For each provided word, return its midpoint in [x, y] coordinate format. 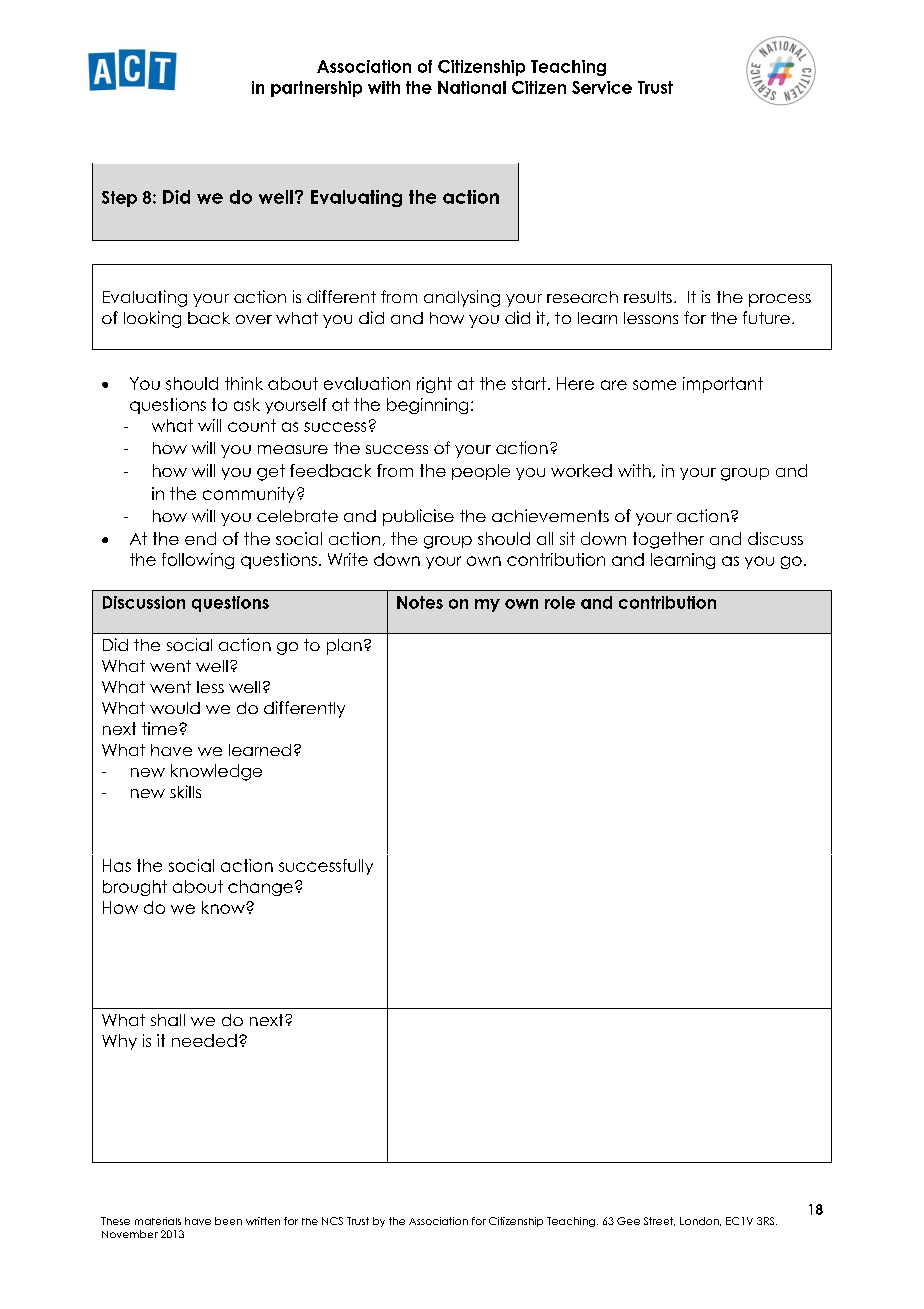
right [434, 385]
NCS [332, 1221]
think [244, 383]
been [228, 1221]
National [472, 87]
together [668, 540]
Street [659, 1221]
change [260, 888]
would [175, 708]
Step [119, 199]
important [723, 385]
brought [135, 888]
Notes [420, 602]
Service [602, 87]
